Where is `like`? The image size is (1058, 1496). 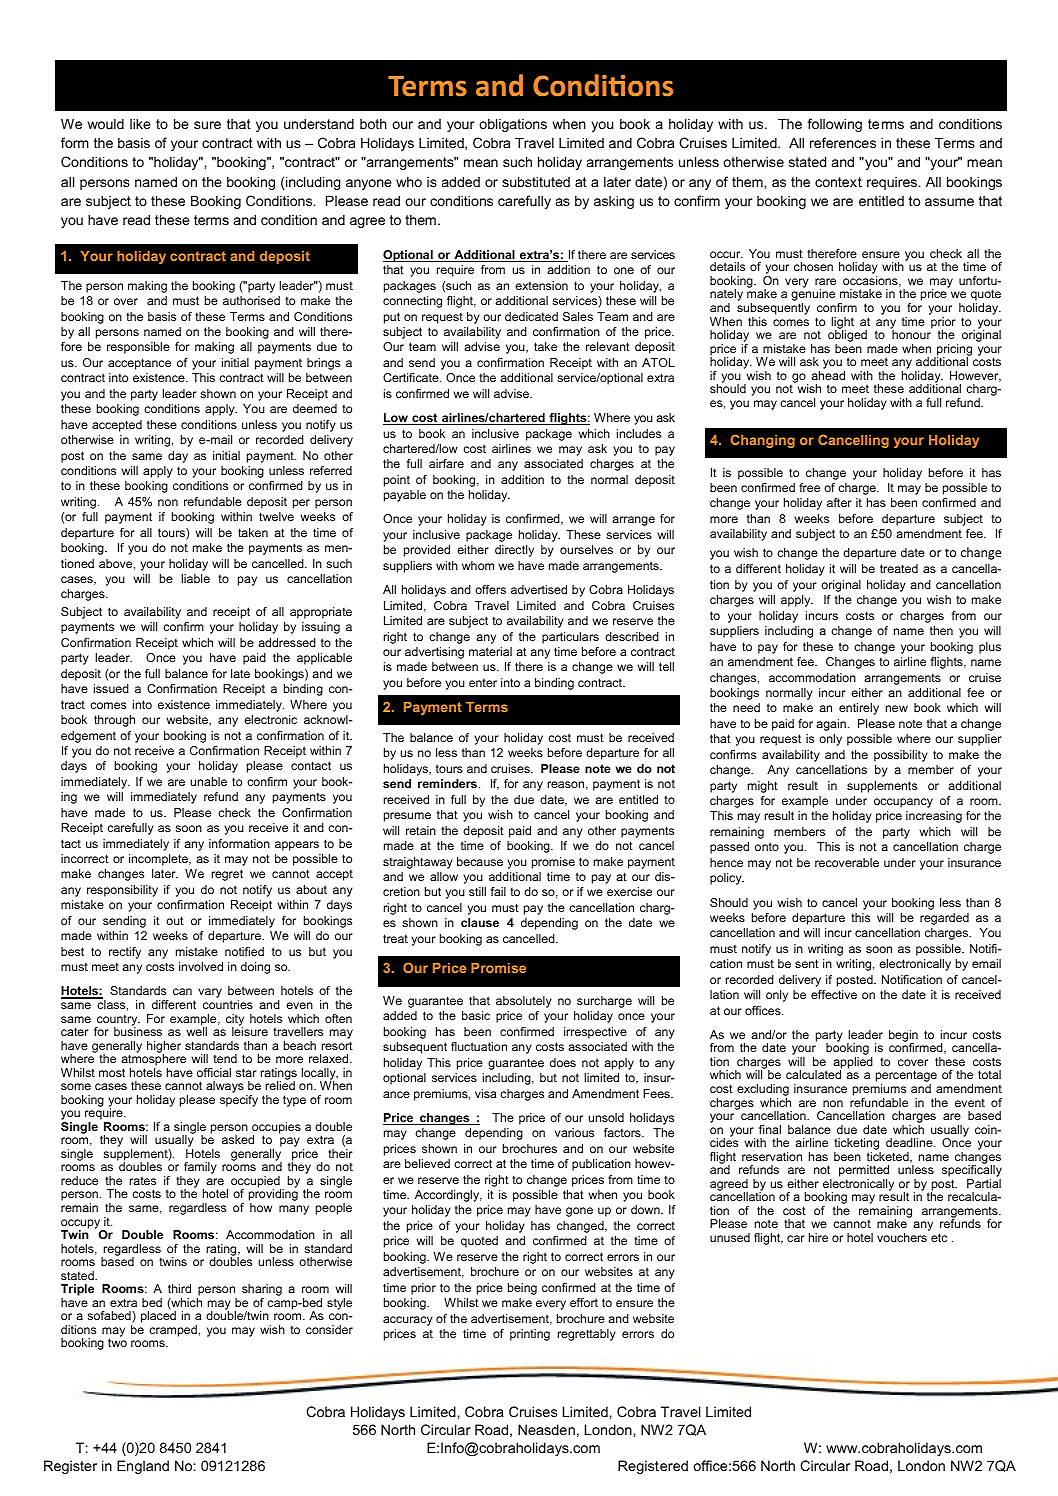 like is located at coordinates (140, 123).
